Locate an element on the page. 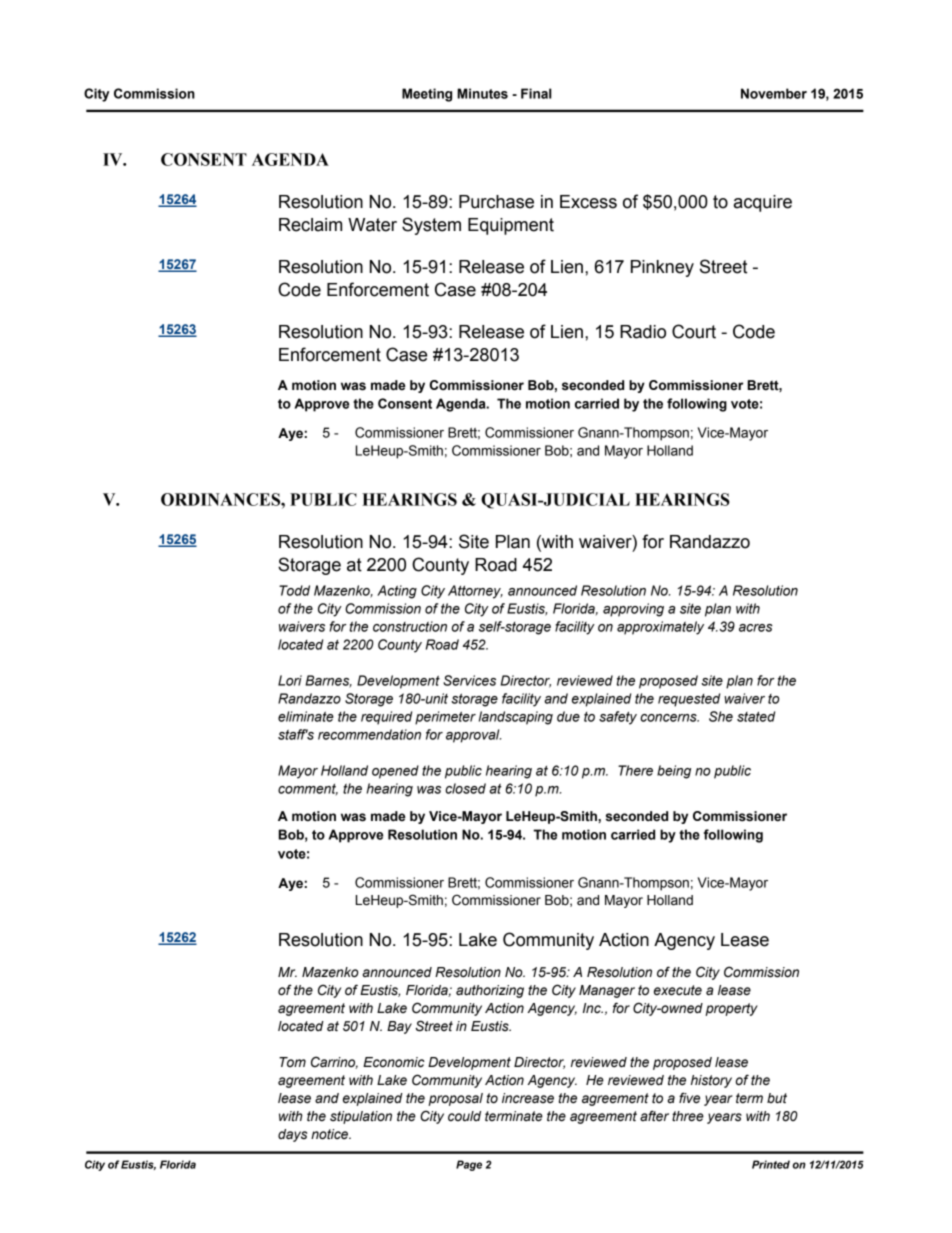 Image resolution: width=952 pixels, height=1233 pixels. Attorney is located at coordinates (475, 592).
